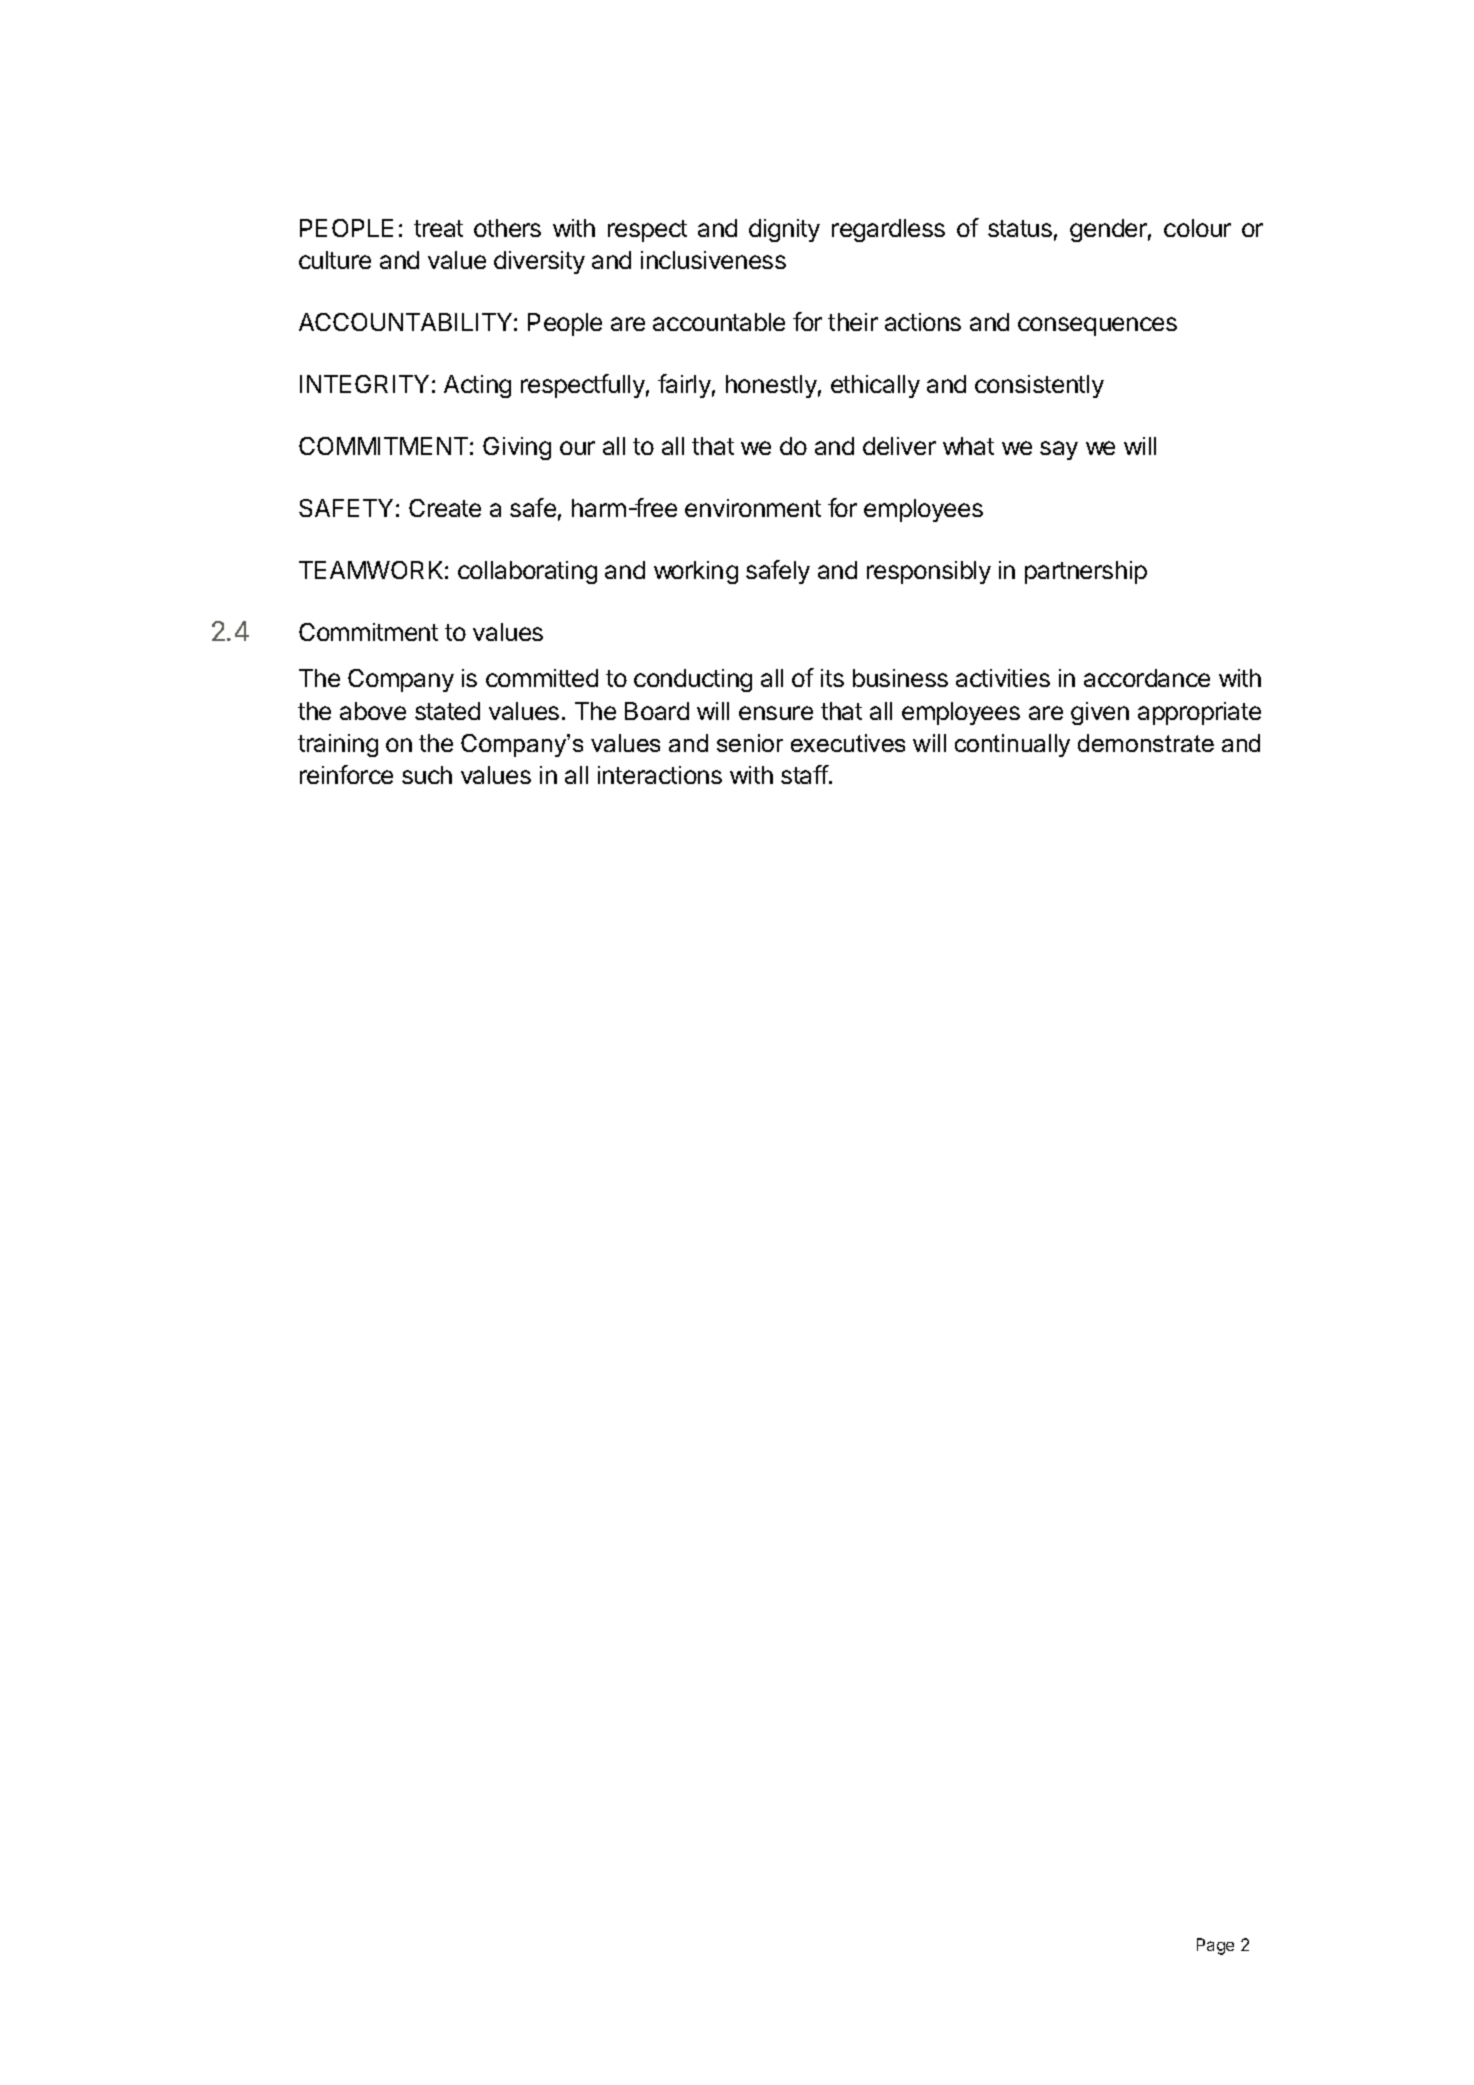 This screenshot has height=2085, width=1474. Describe the element at coordinates (1097, 326) in the screenshot. I see `consequences` at that location.
